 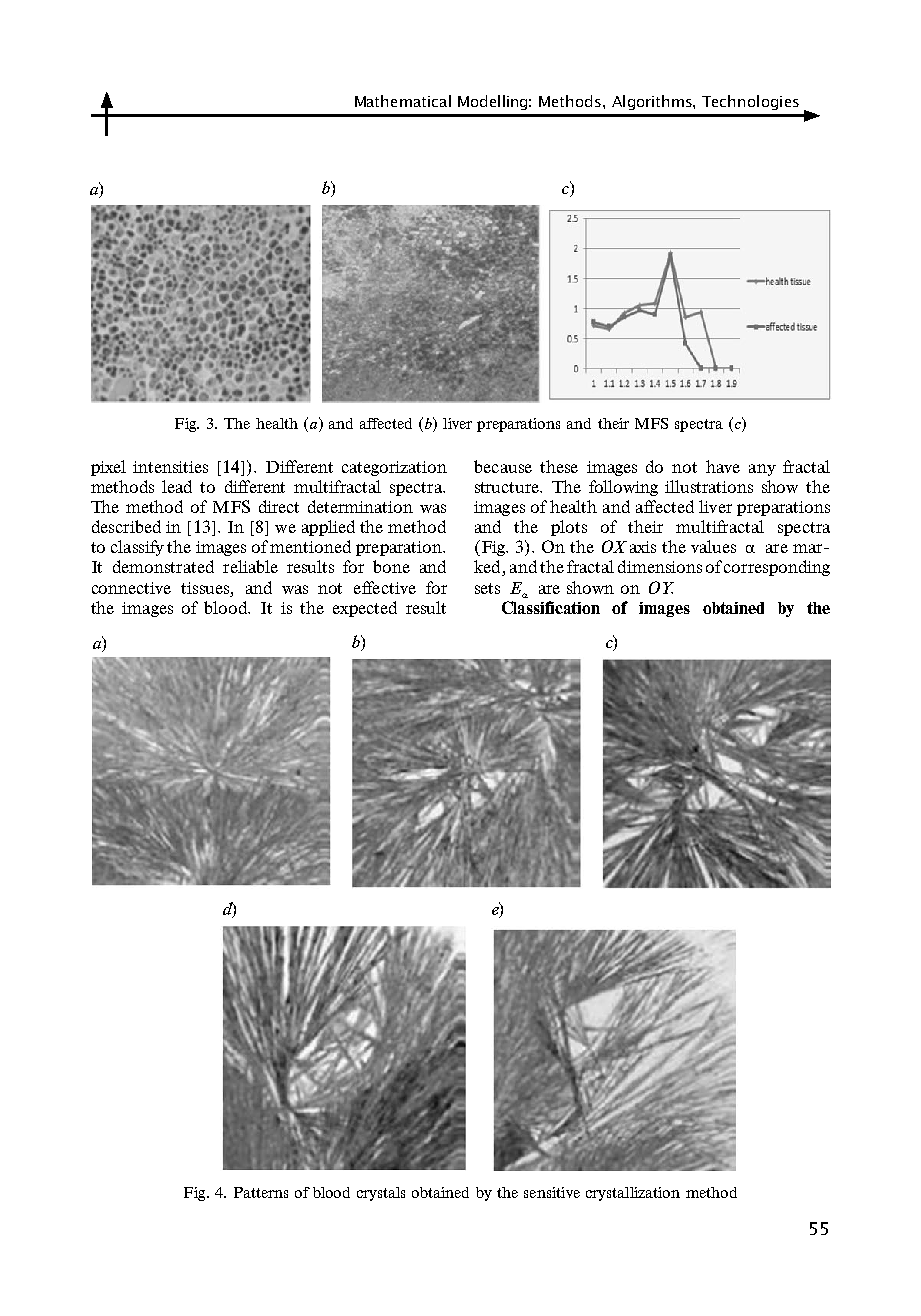 I want to click on Technologies, so click(x=750, y=102).
